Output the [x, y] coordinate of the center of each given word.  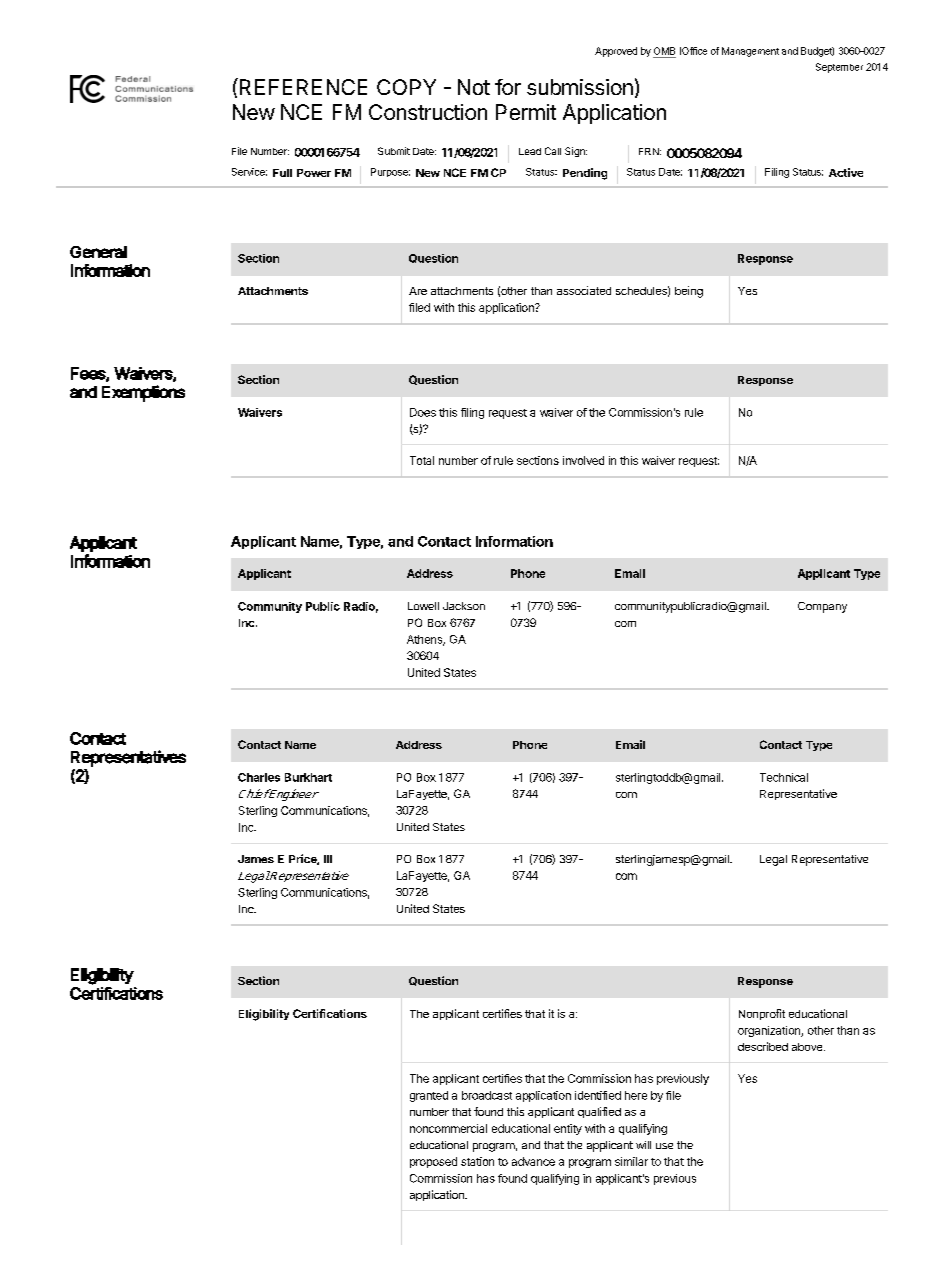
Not [474, 87]
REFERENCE [302, 86]
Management [750, 52]
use [664, 1146]
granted [429, 1096]
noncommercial [448, 1128]
